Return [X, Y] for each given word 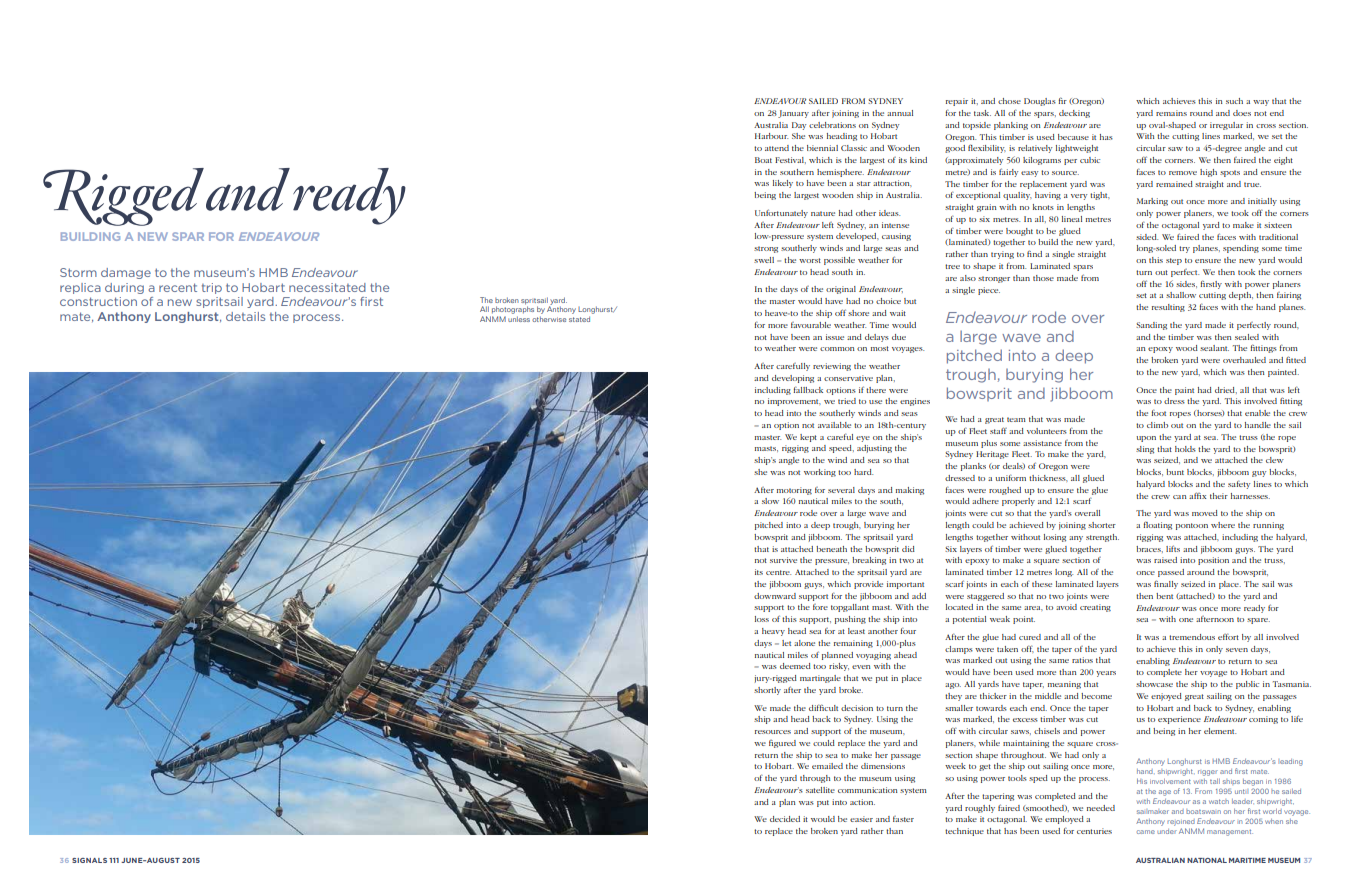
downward [775, 596]
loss [762, 619]
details [245, 316]
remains [1171, 113]
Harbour [771, 136]
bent [1164, 596]
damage [126, 273]
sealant [1214, 348]
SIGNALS [89, 860]
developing [793, 379]
